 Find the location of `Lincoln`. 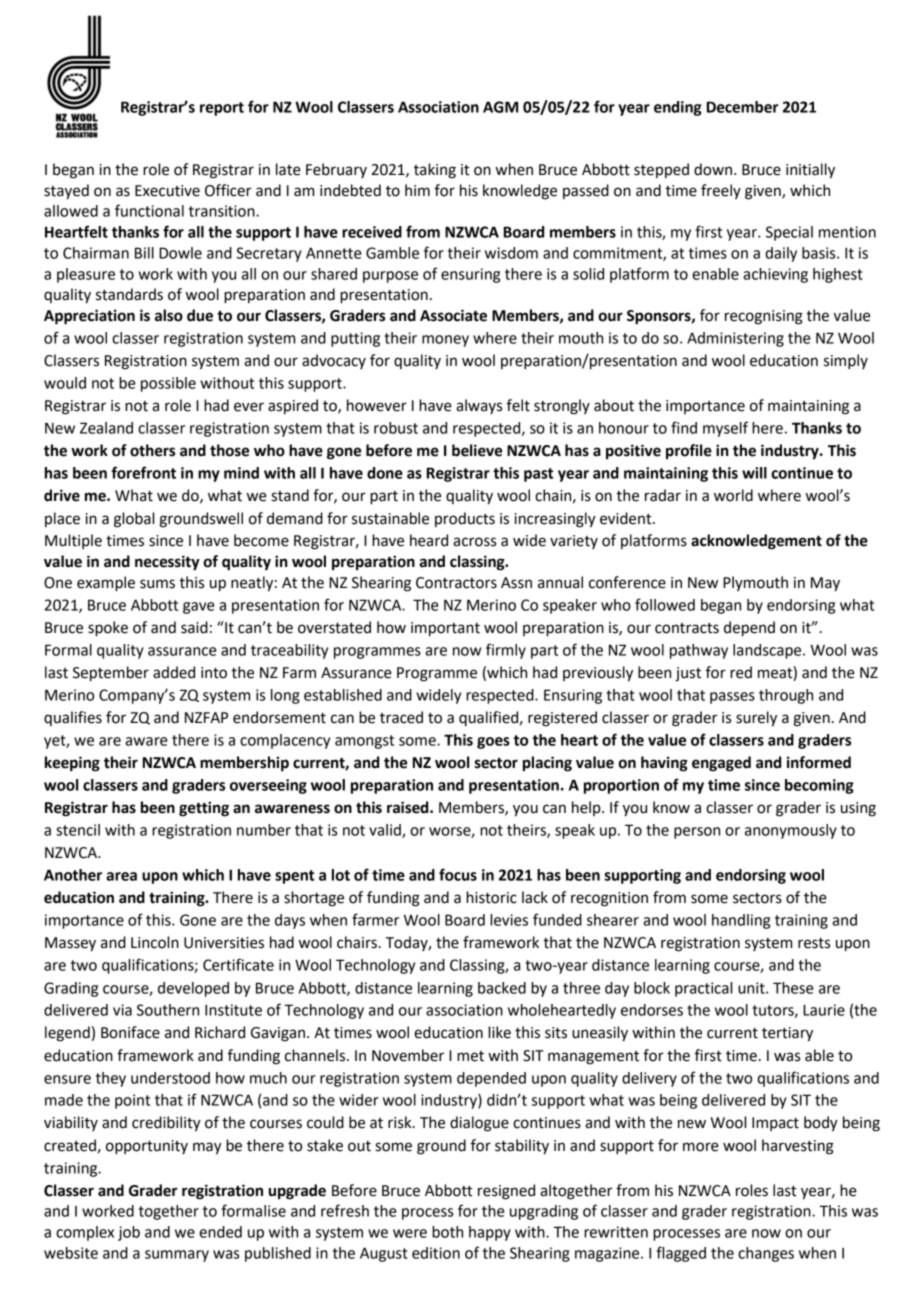

Lincoln is located at coordinates (155, 942).
